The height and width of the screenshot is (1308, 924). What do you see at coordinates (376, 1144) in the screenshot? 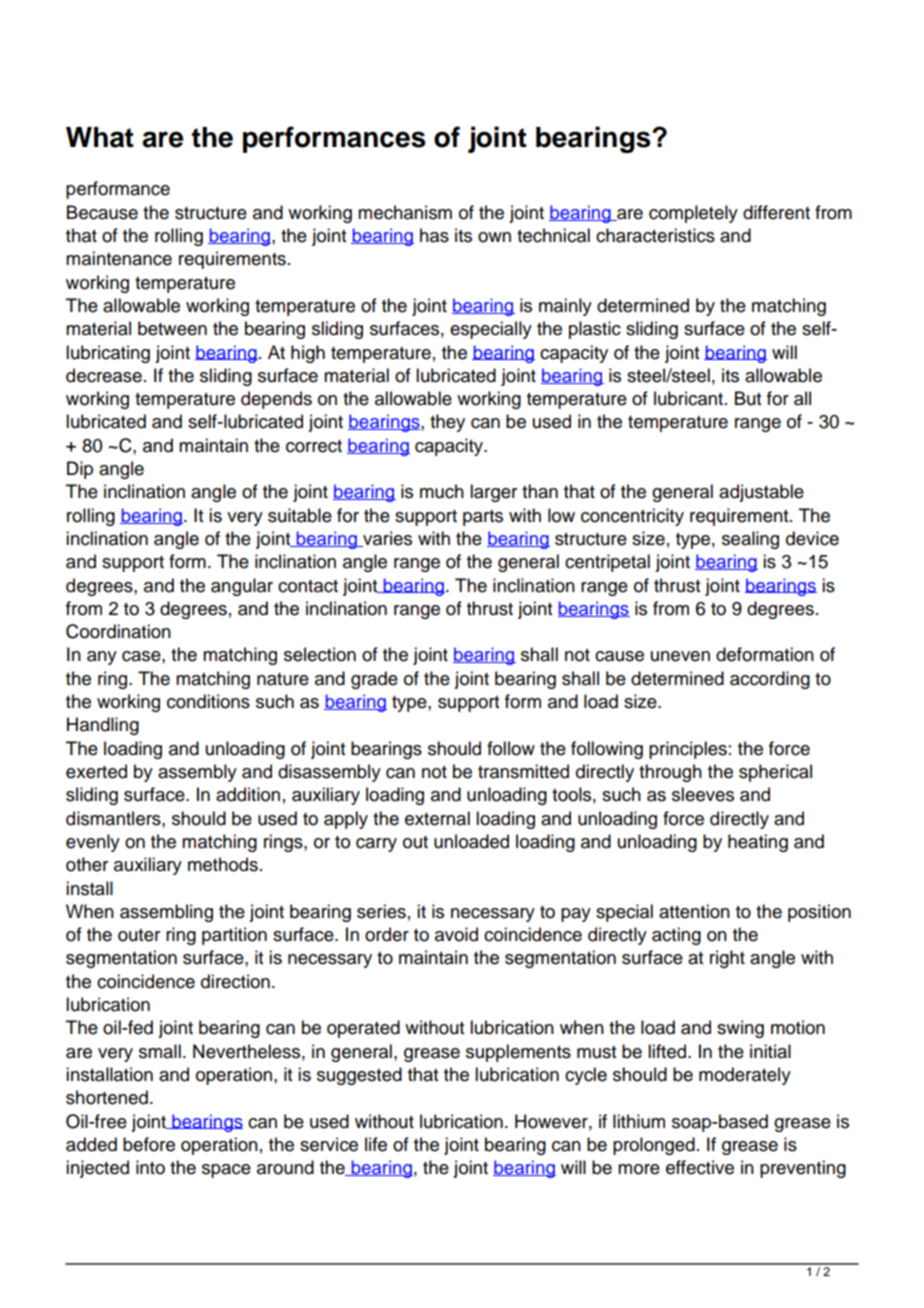
I see `life` at bounding box center [376, 1144].
